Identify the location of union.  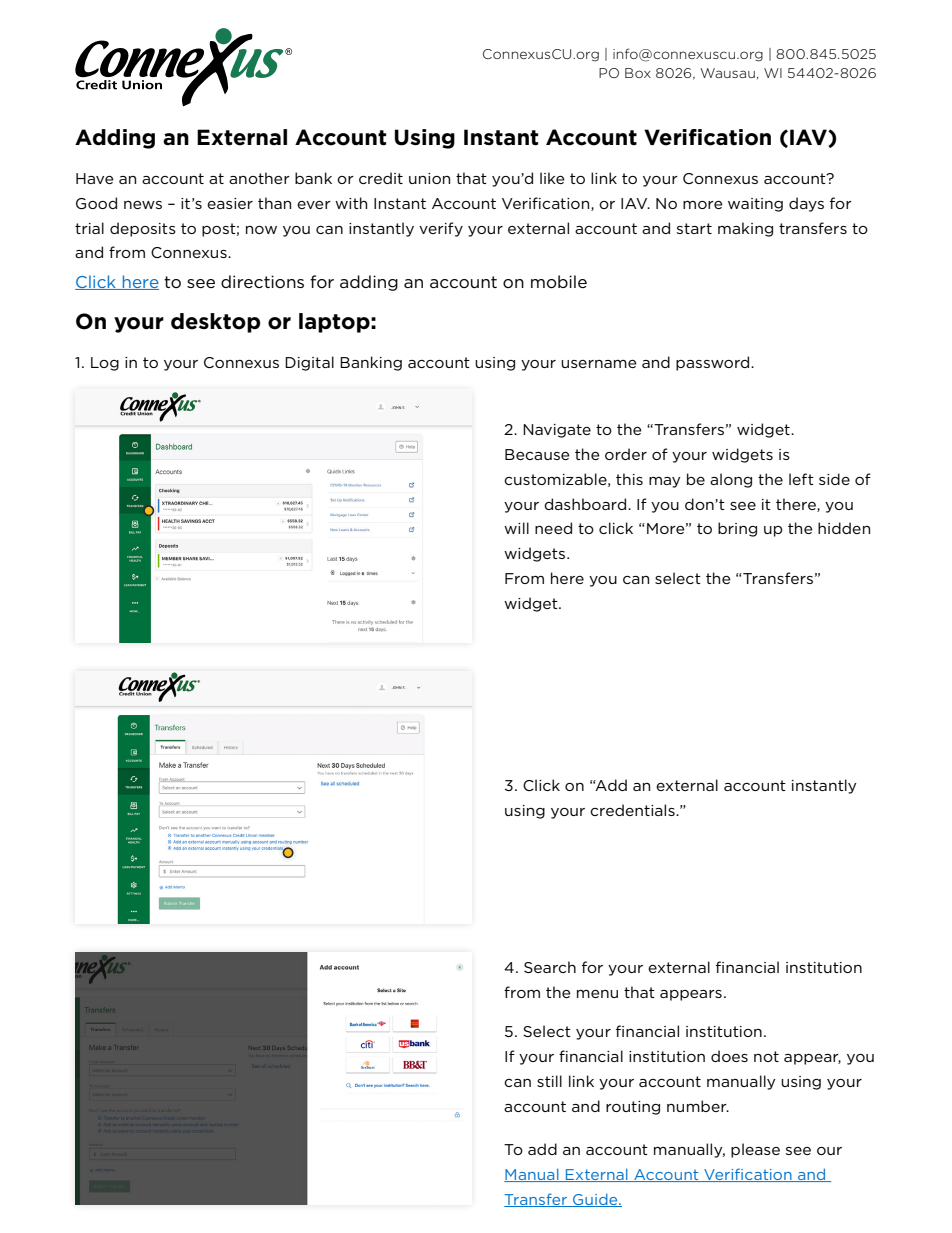
(429, 178).
